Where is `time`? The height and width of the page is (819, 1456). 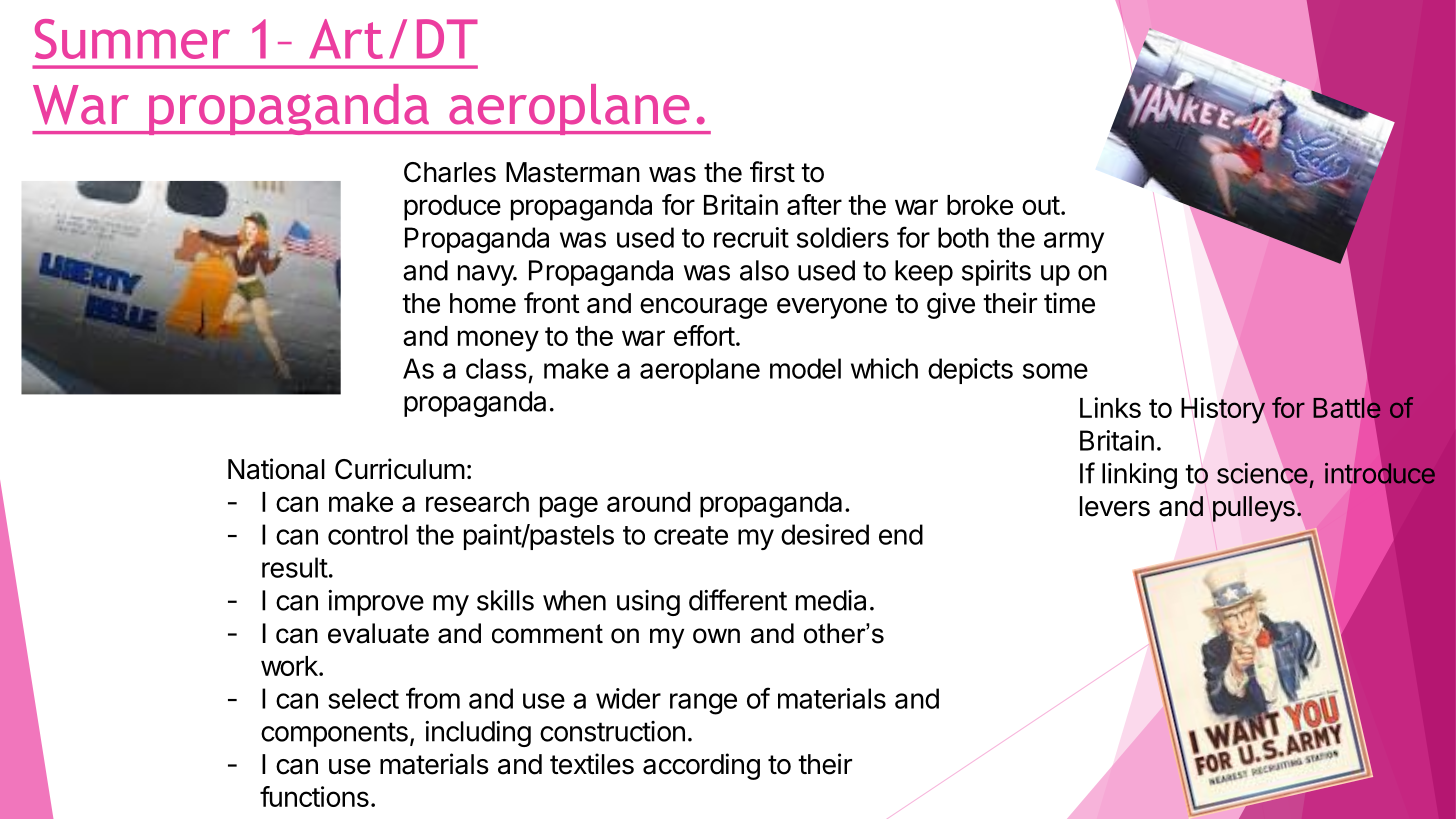
time is located at coordinates (1069, 303).
